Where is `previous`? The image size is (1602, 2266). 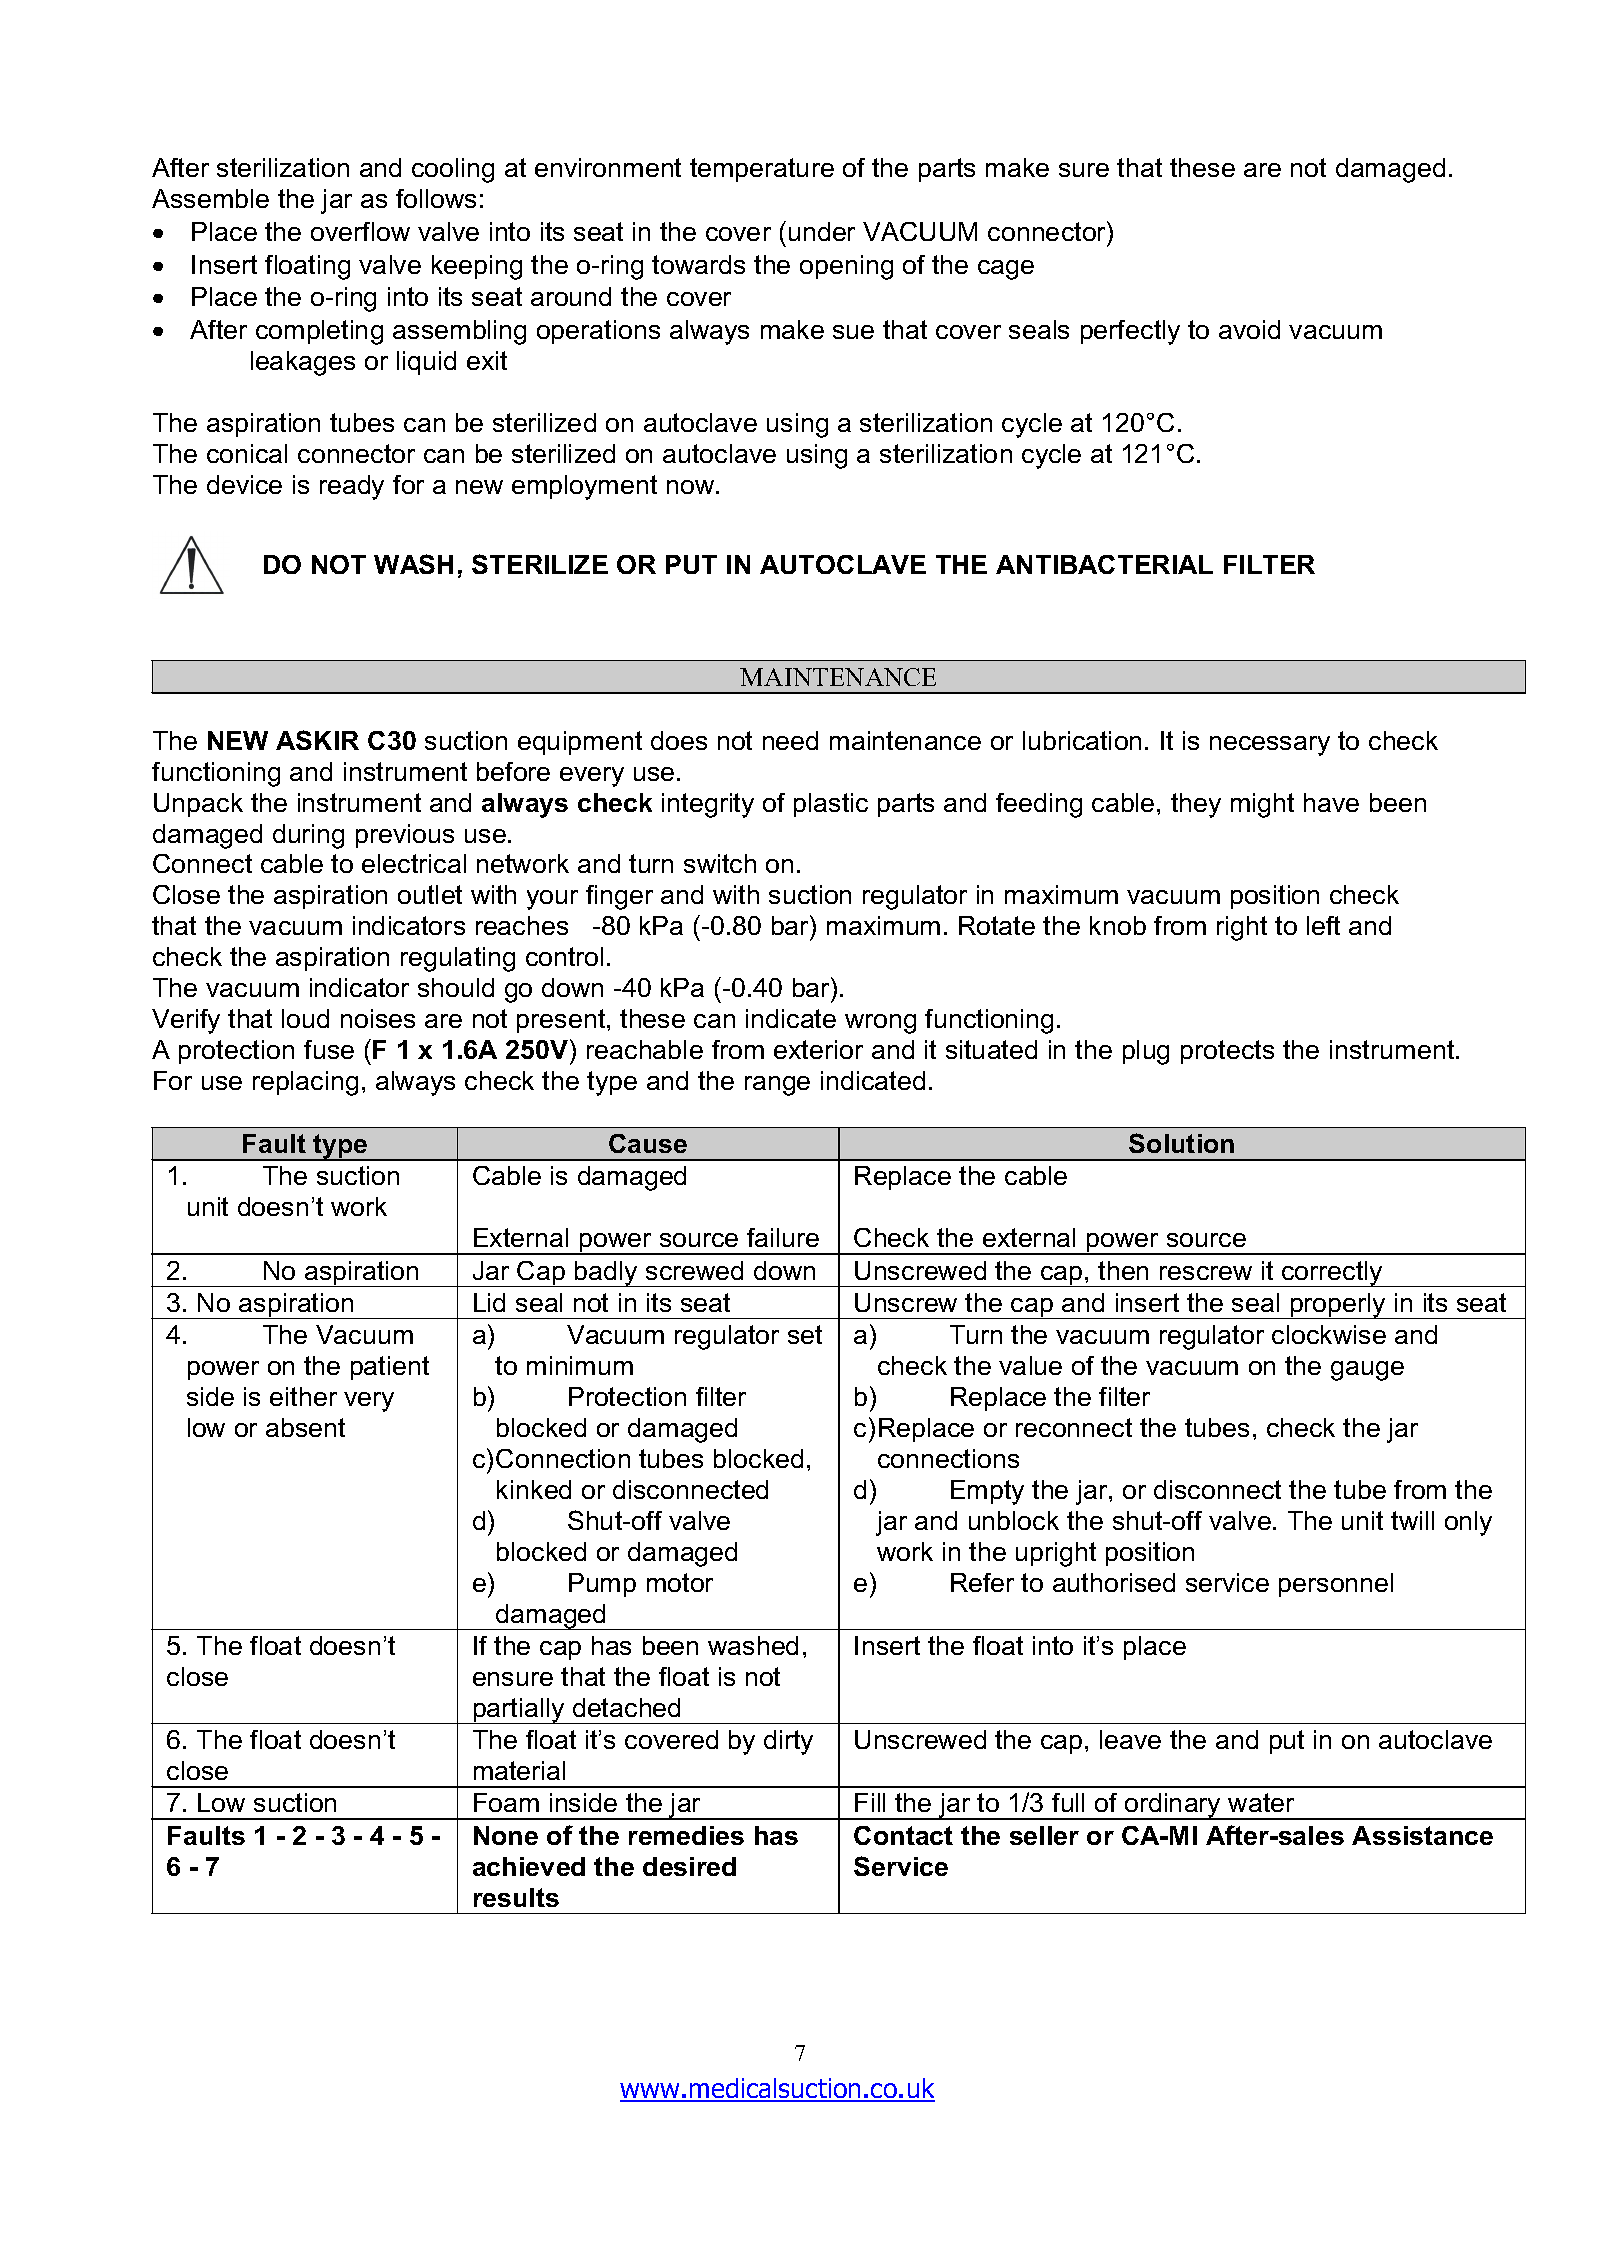 previous is located at coordinates (405, 836).
